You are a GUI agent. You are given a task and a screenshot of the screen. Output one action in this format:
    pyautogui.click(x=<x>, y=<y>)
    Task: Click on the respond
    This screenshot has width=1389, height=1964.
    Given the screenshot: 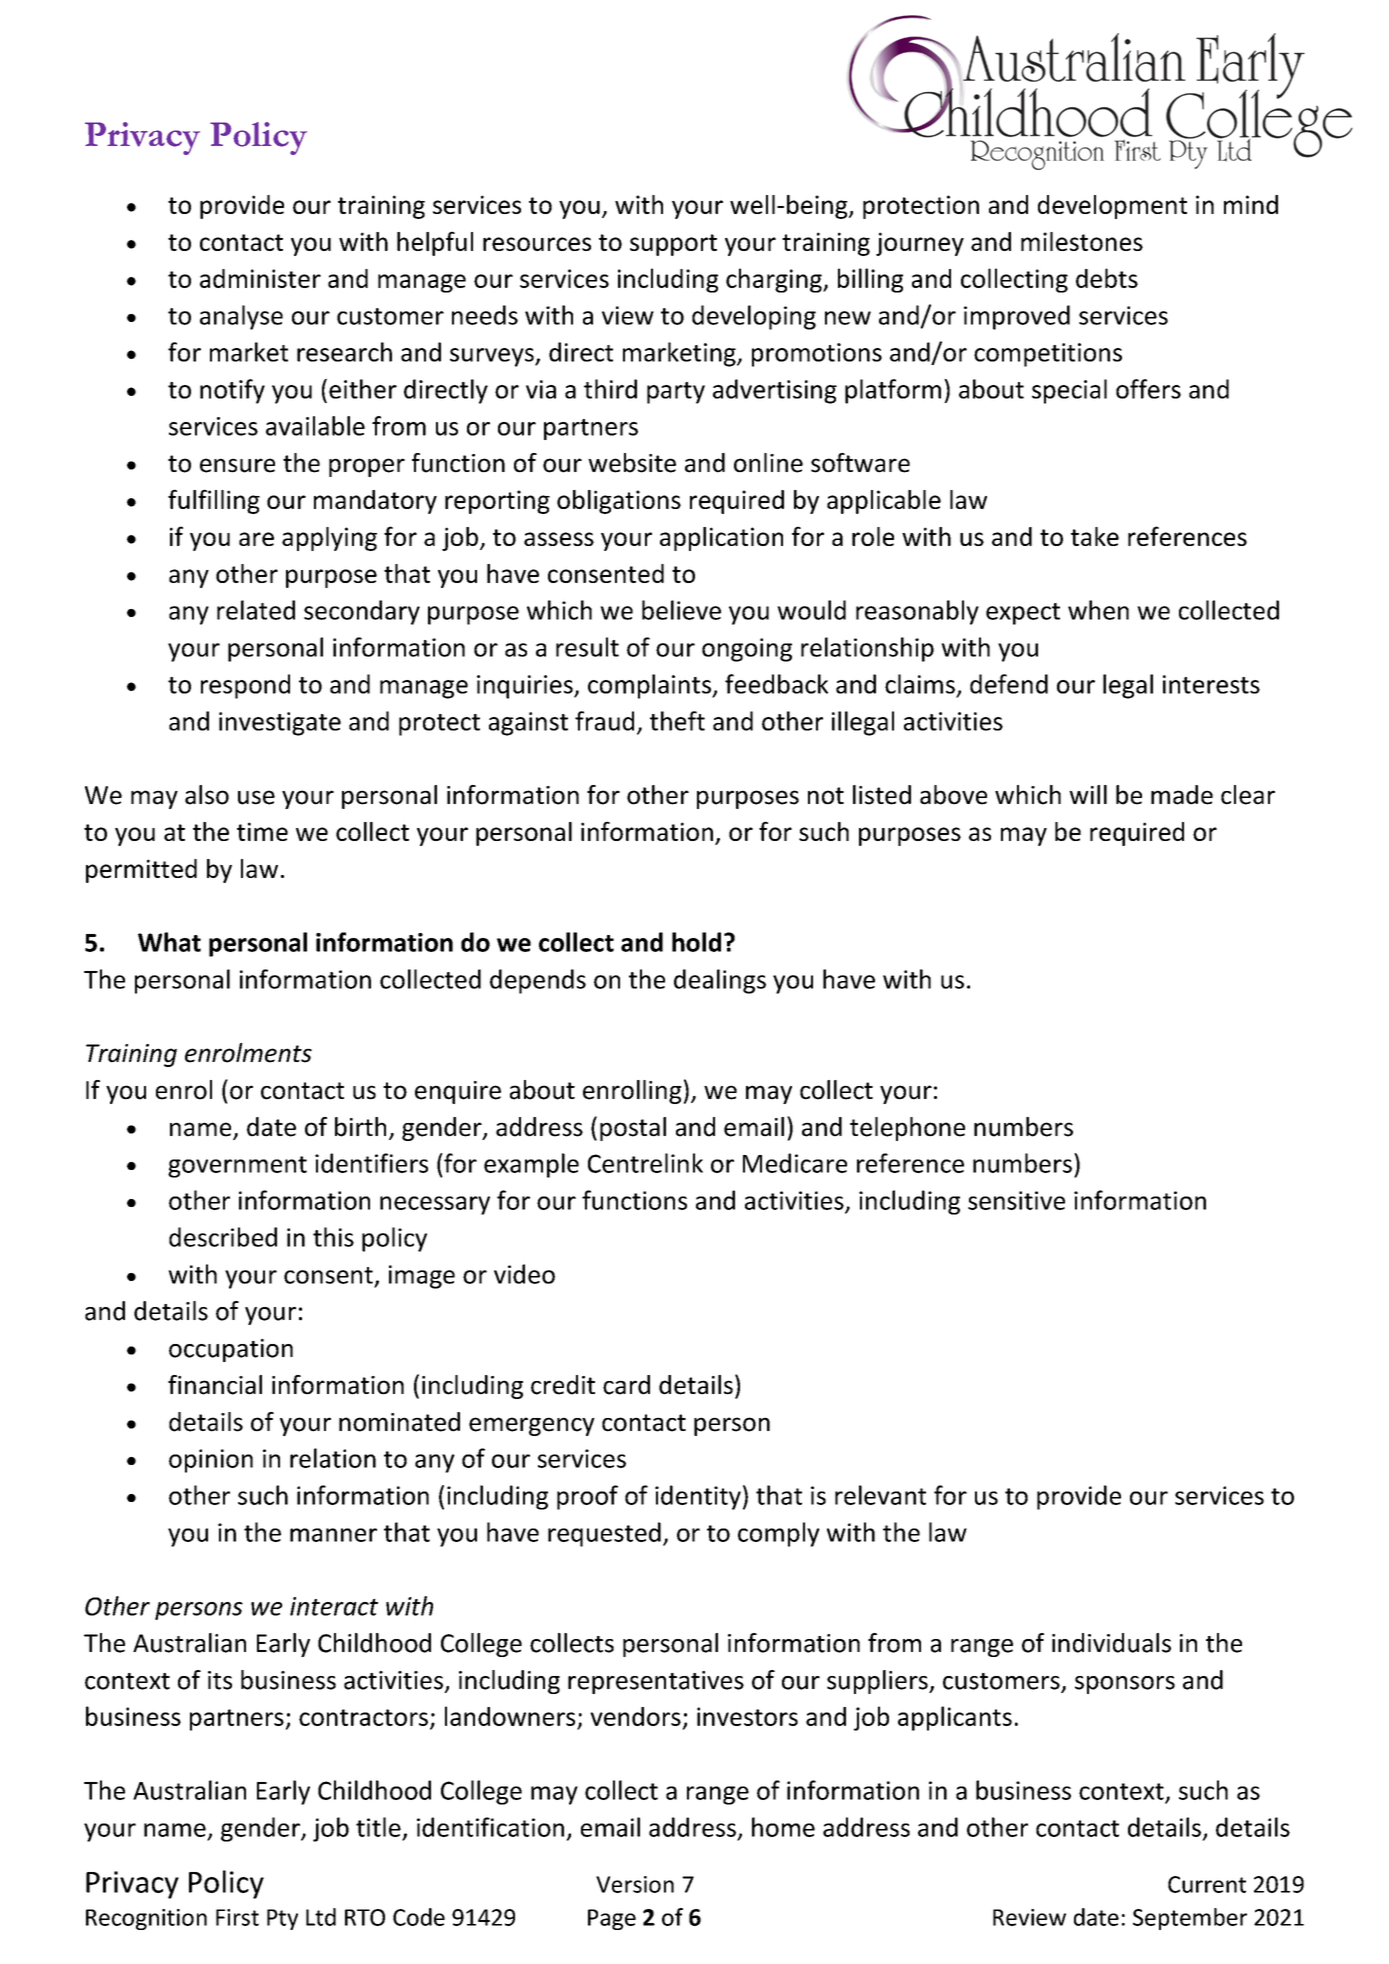 What is the action you would take?
    pyautogui.click(x=245, y=686)
